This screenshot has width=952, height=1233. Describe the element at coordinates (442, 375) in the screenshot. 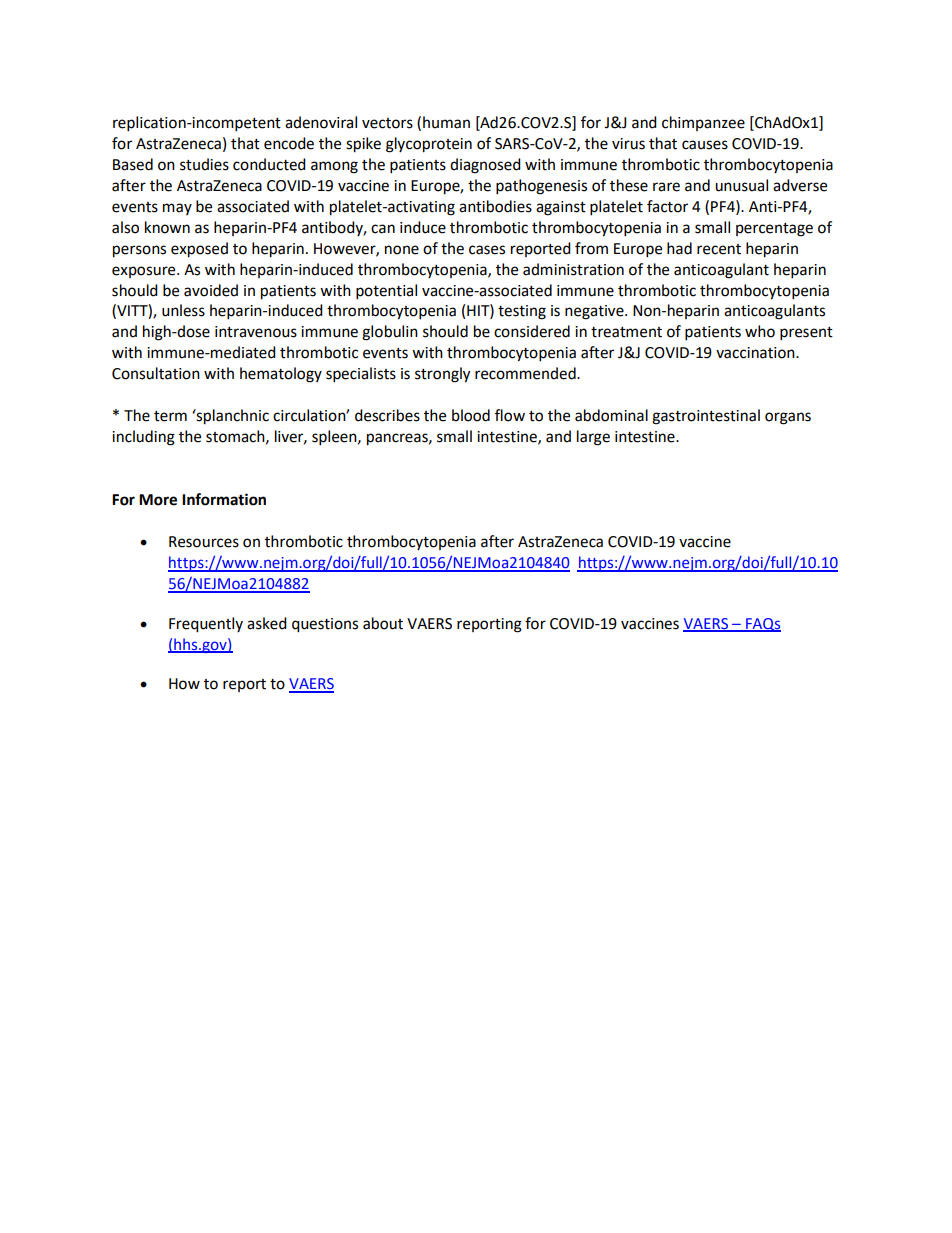

I see `strongly` at that location.
